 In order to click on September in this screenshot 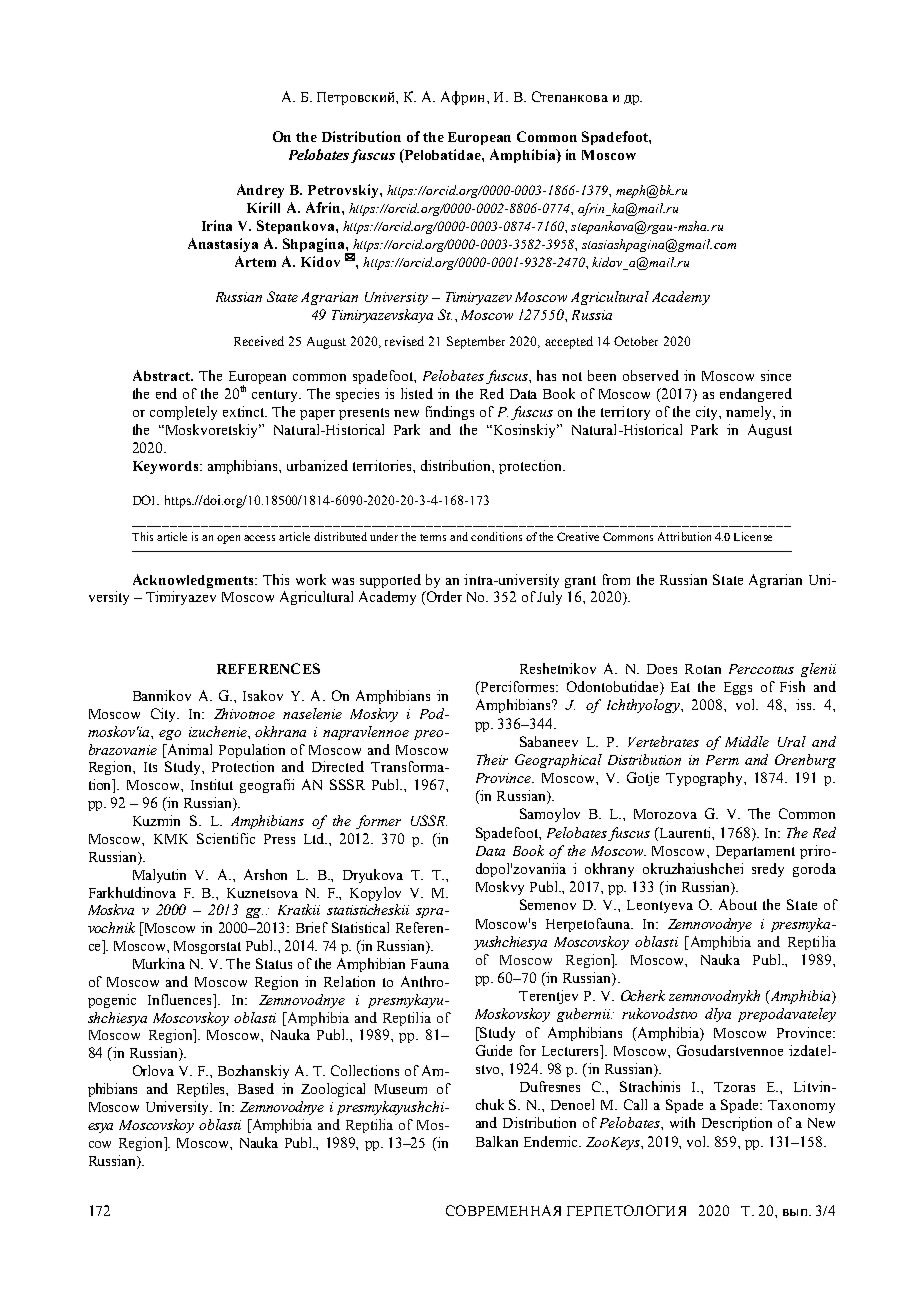, I will do `click(476, 342)`.
